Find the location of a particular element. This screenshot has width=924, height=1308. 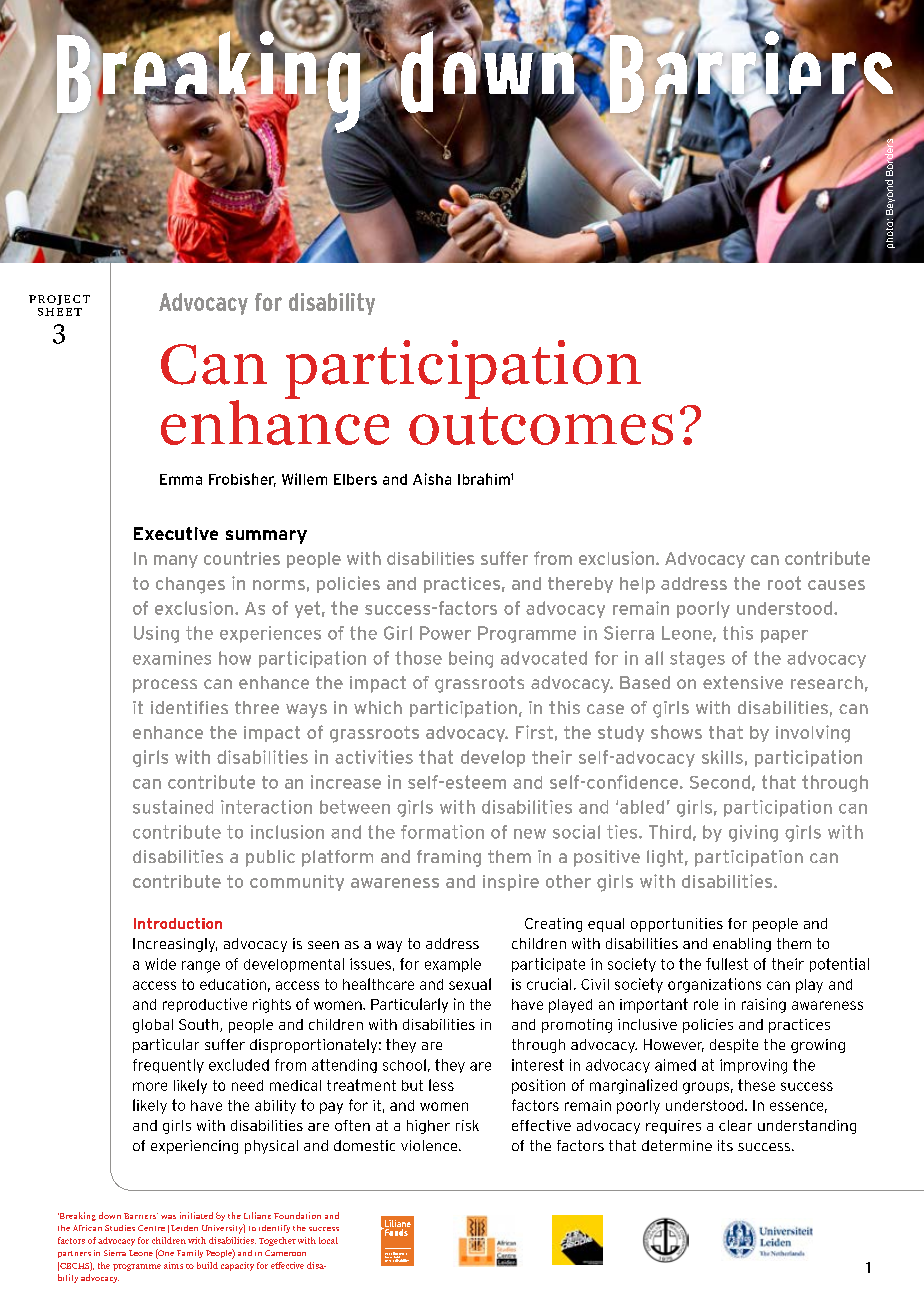

local is located at coordinates (328, 1240).
